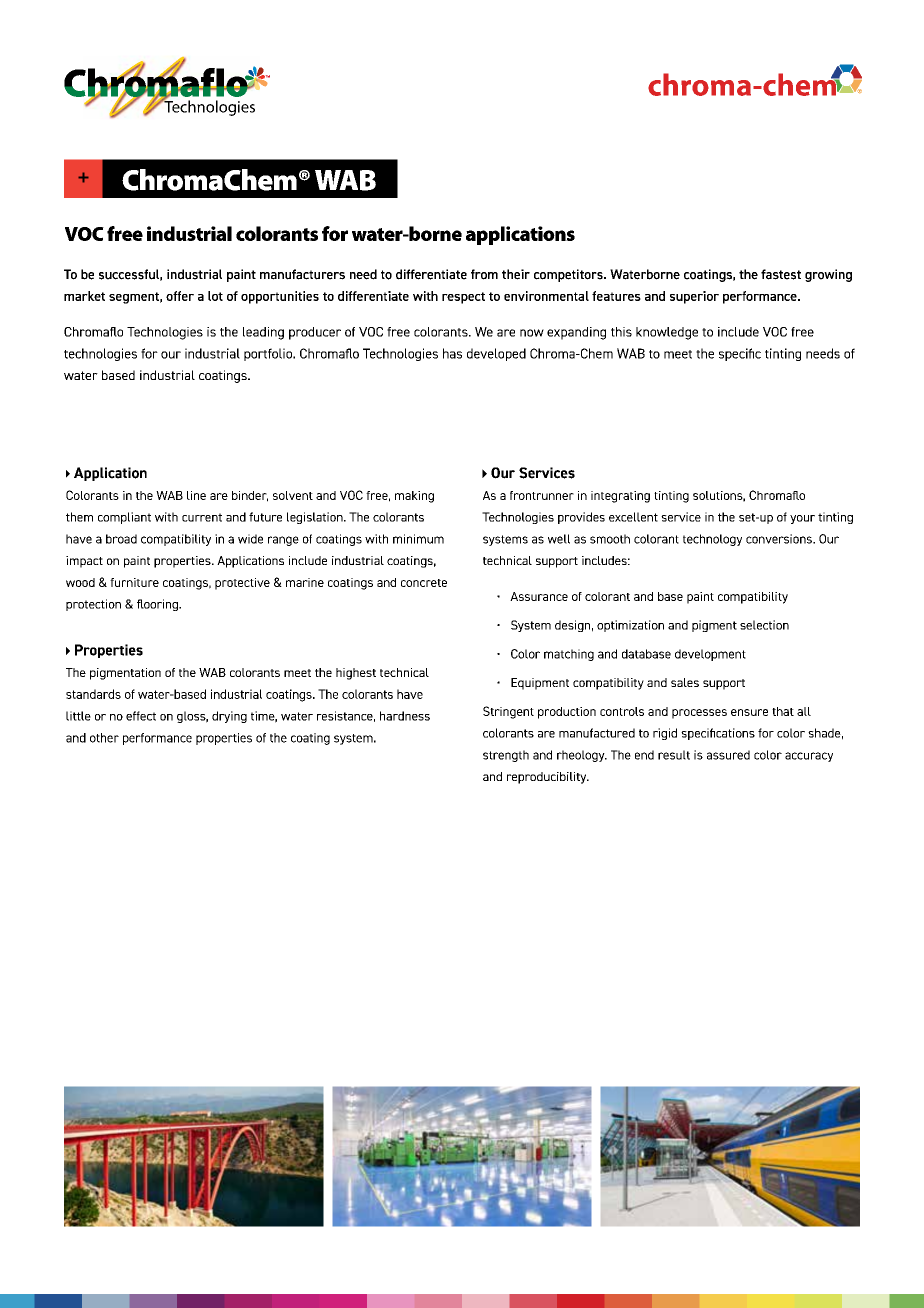 Image resolution: width=924 pixels, height=1308 pixels. Describe the element at coordinates (424, 583) in the screenshot. I see `concrete` at that location.
